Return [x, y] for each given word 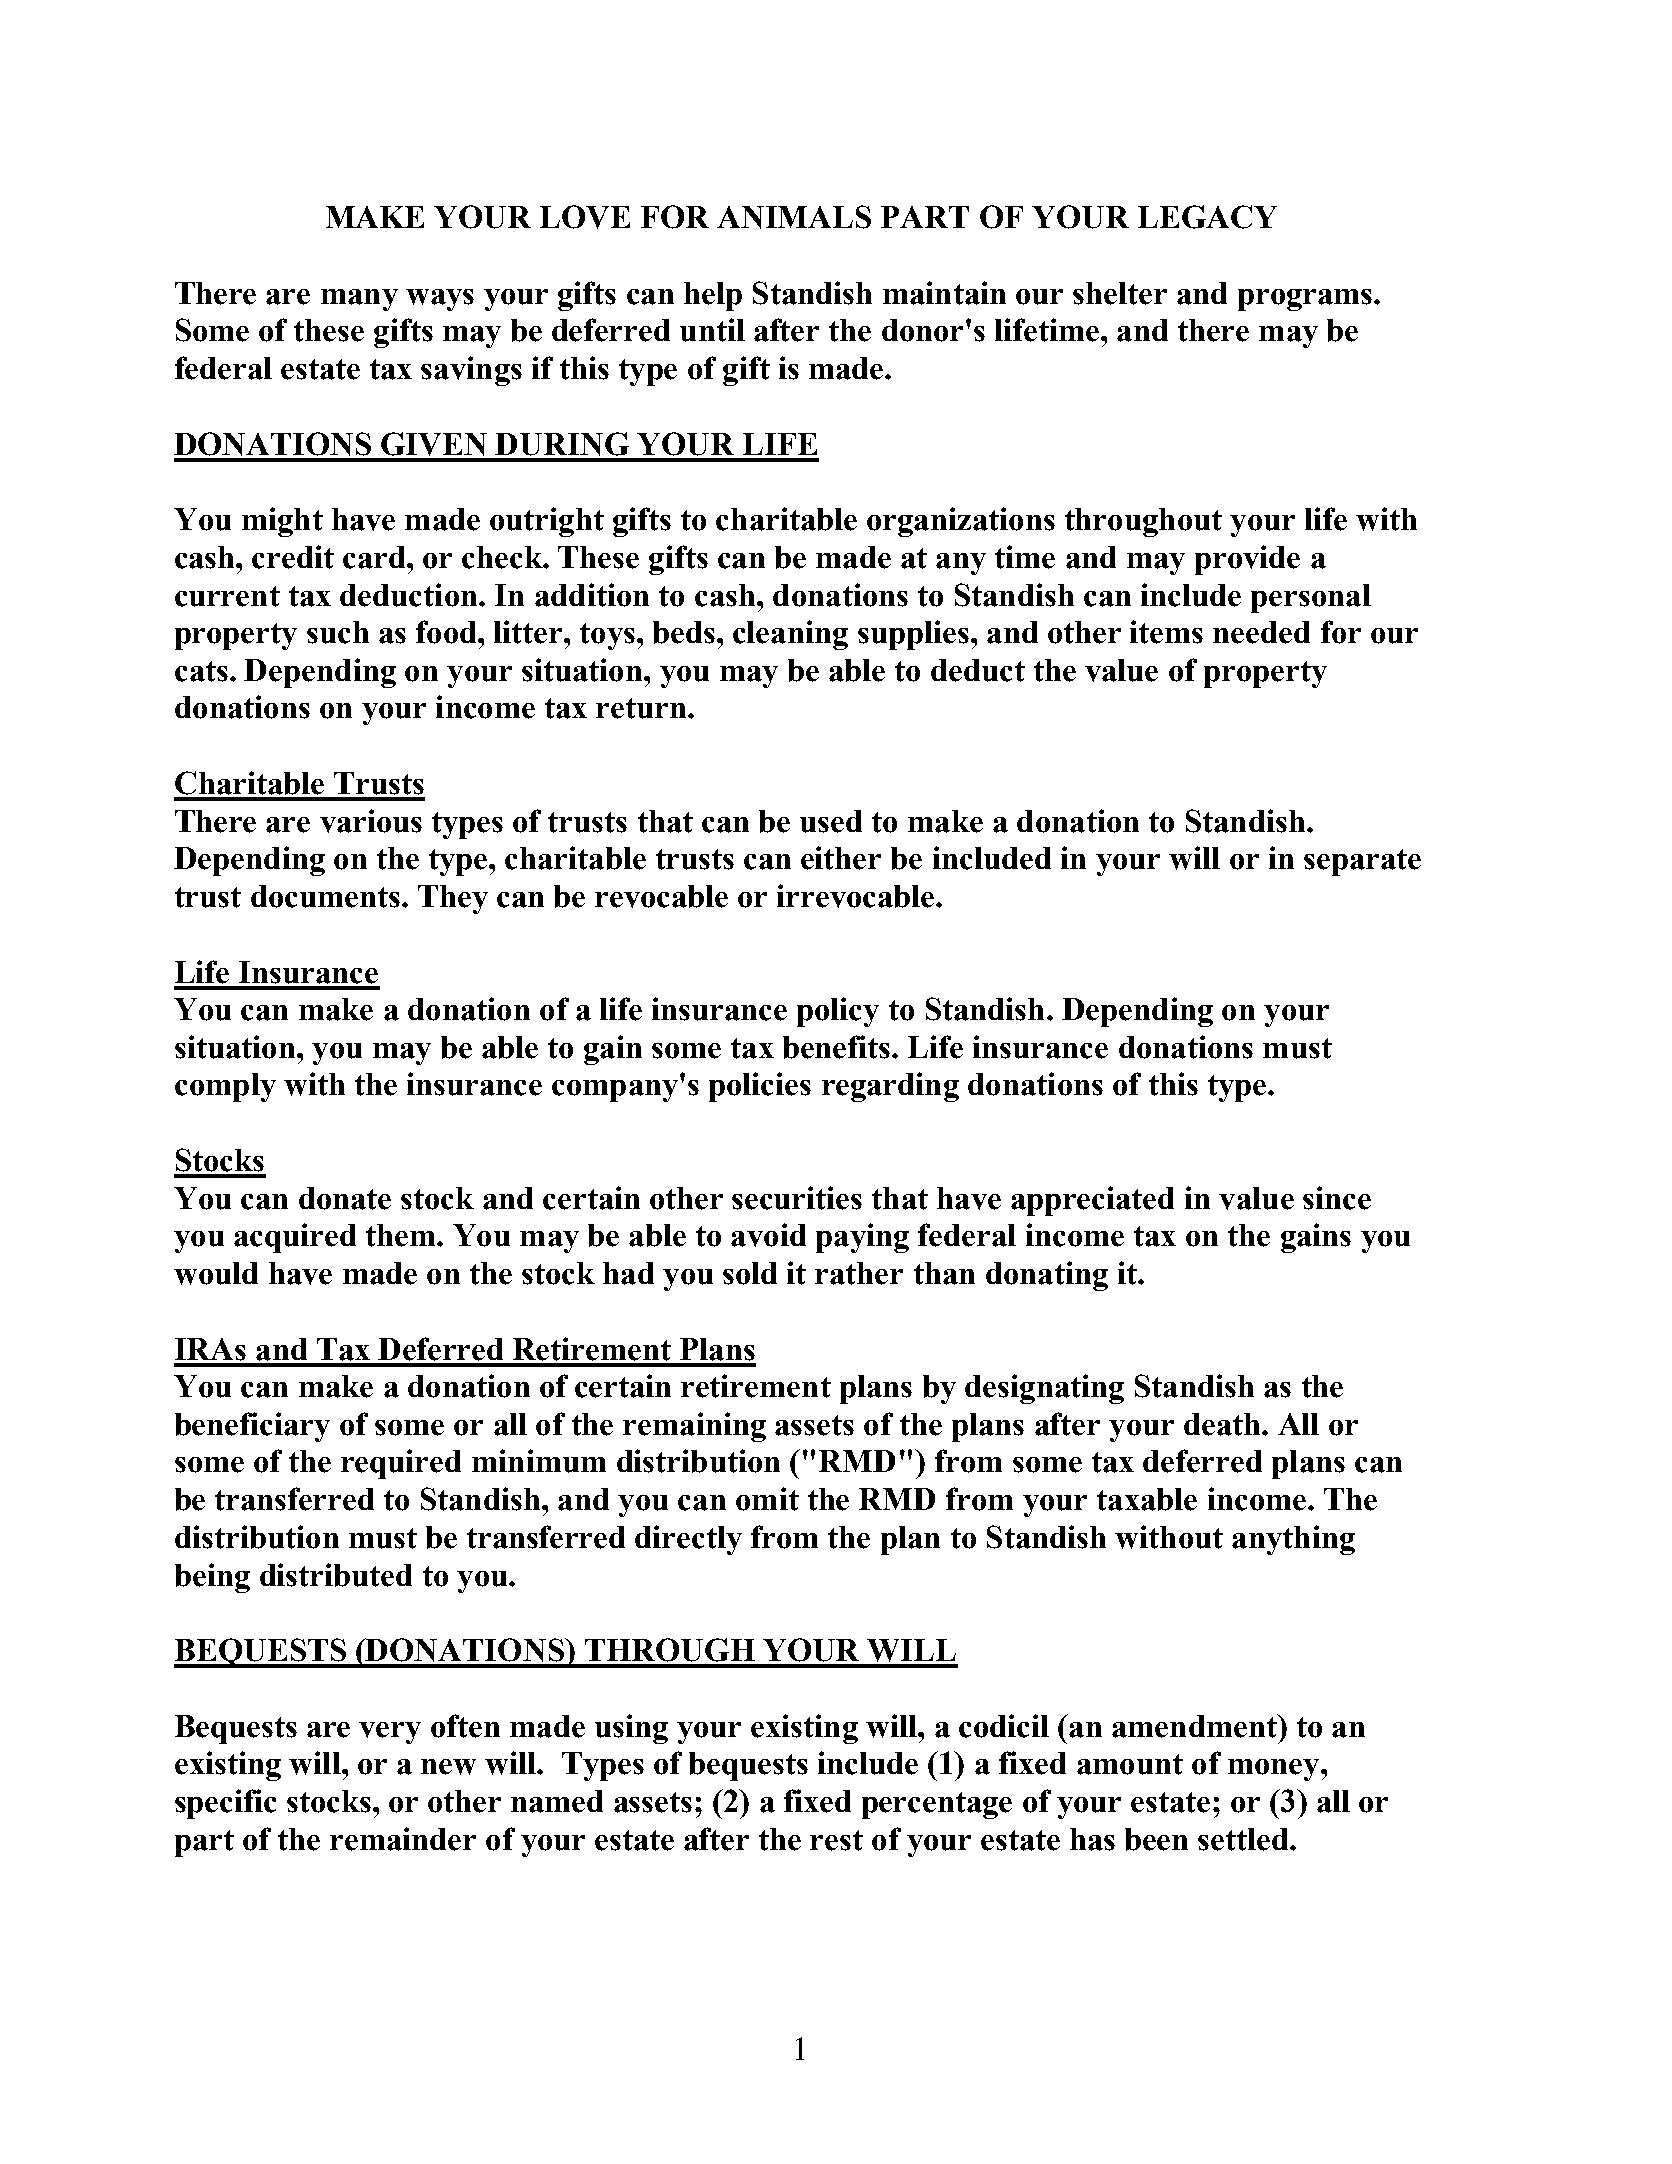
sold [750, 1273]
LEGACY [1207, 217]
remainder [403, 1839]
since [1337, 1198]
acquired [295, 1238]
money [1275, 1770]
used [831, 821]
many [359, 300]
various [371, 821]
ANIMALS [794, 217]
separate [1362, 862]
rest [836, 1840]
